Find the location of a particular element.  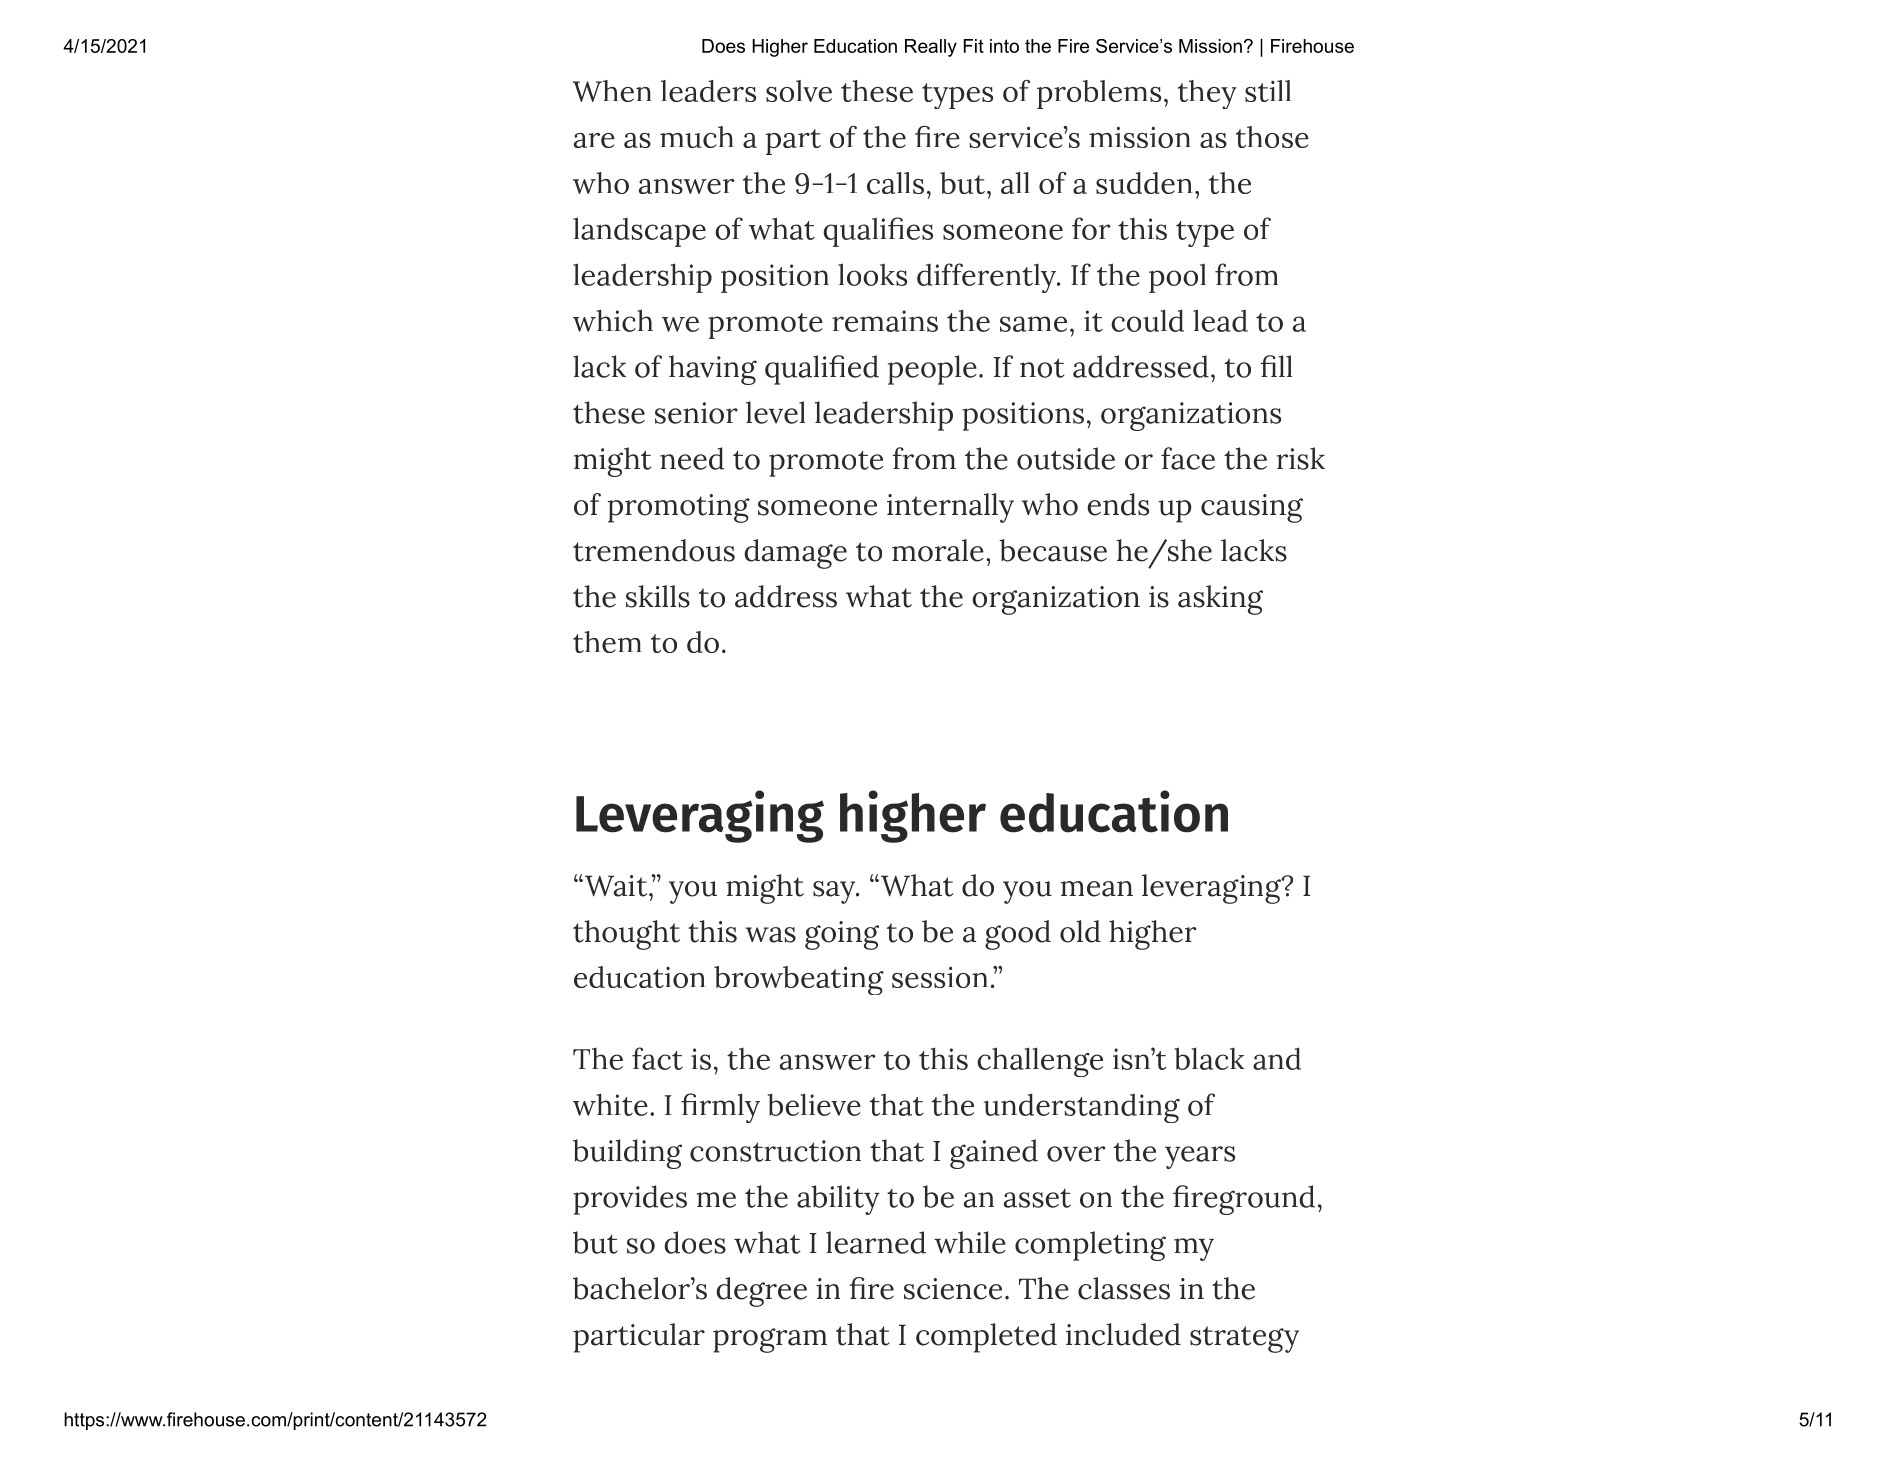

face is located at coordinates (1188, 458).
